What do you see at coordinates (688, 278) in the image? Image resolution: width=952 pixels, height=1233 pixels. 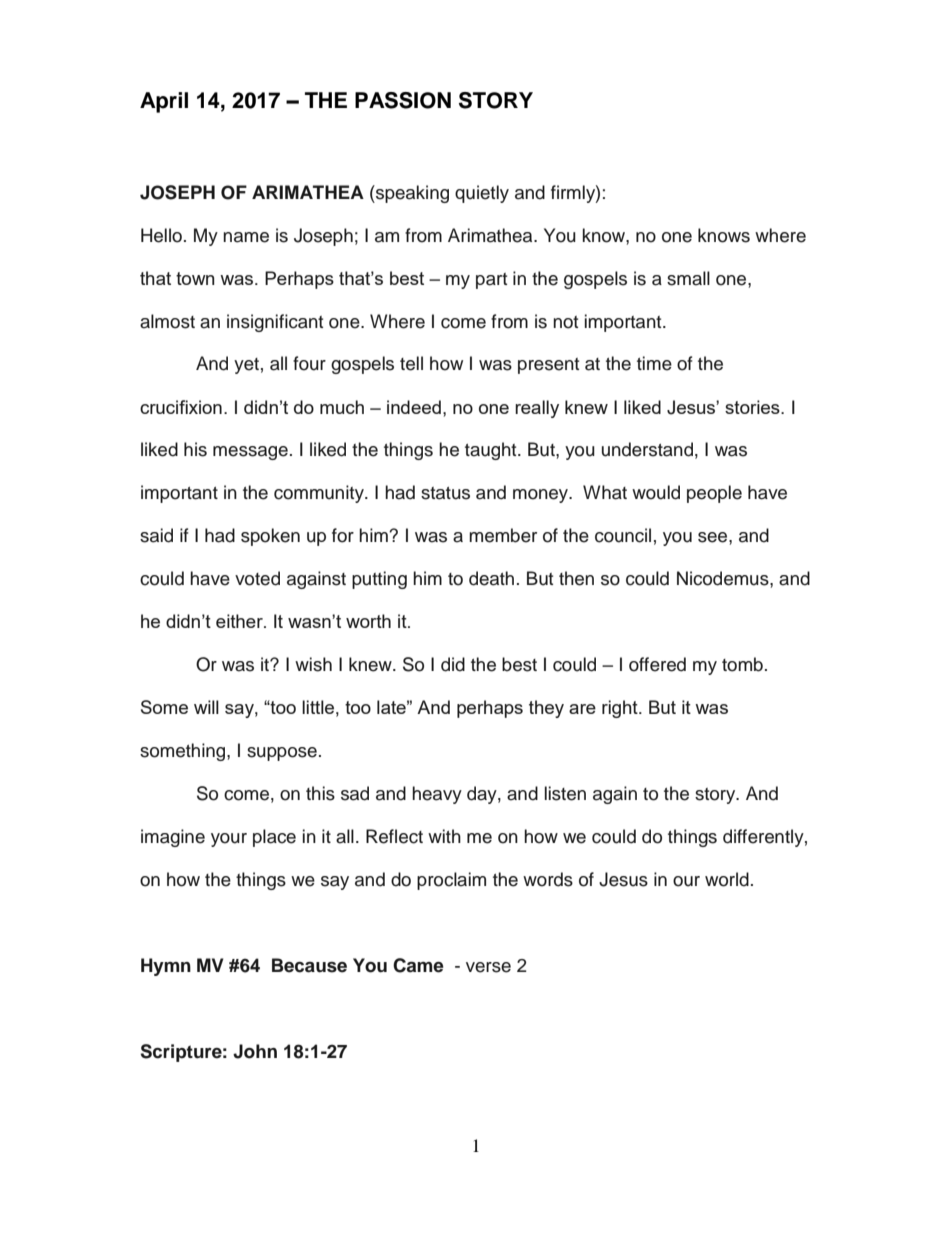 I see `small` at bounding box center [688, 278].
